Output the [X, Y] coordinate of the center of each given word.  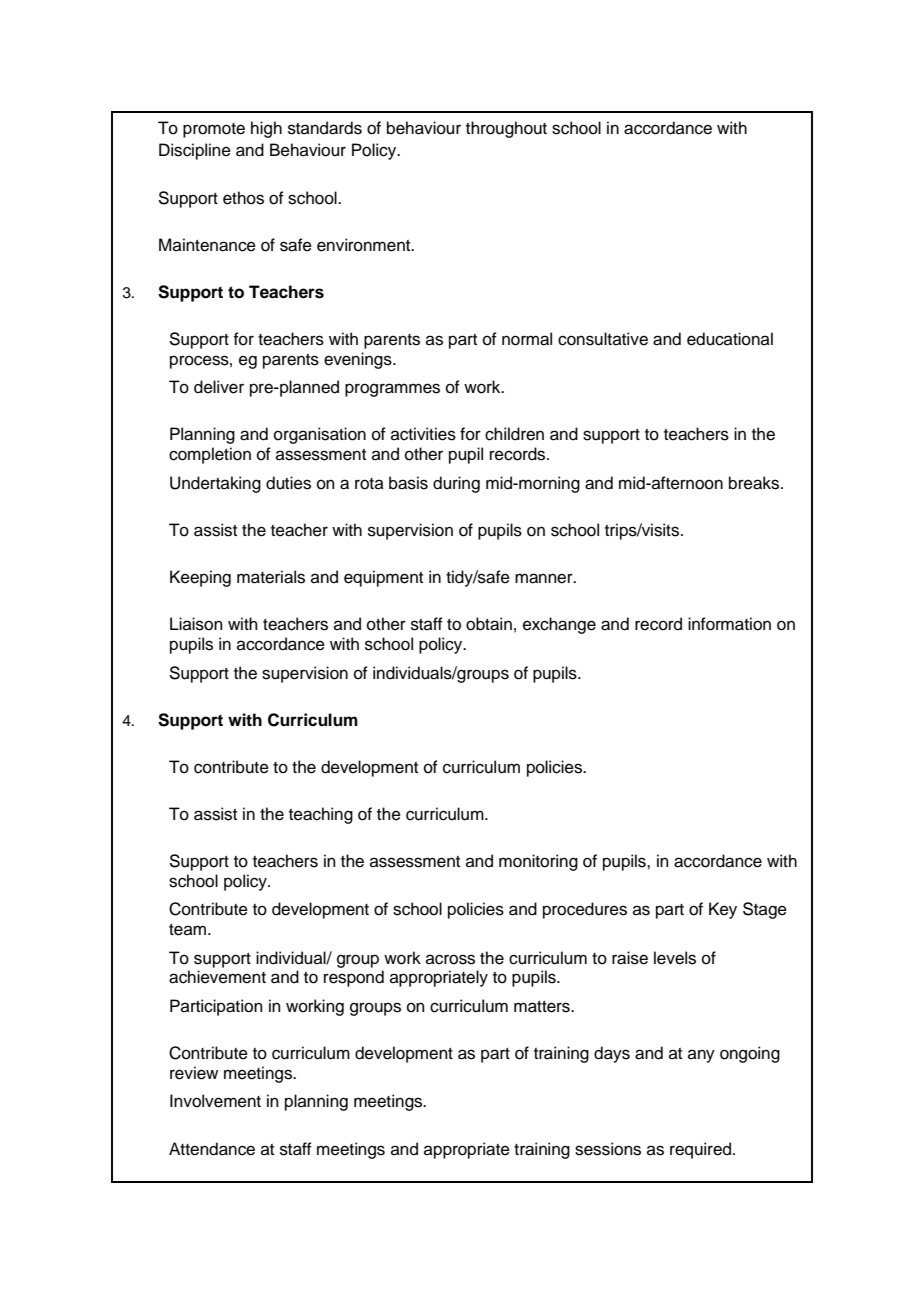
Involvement [215, 1101]
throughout [506, 129]
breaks [755, 483]
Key [723, 910]
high [266, 129]
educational [730, 339]
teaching [321, 815]
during [456, 484]
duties [288, 483]
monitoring [538, 862]
